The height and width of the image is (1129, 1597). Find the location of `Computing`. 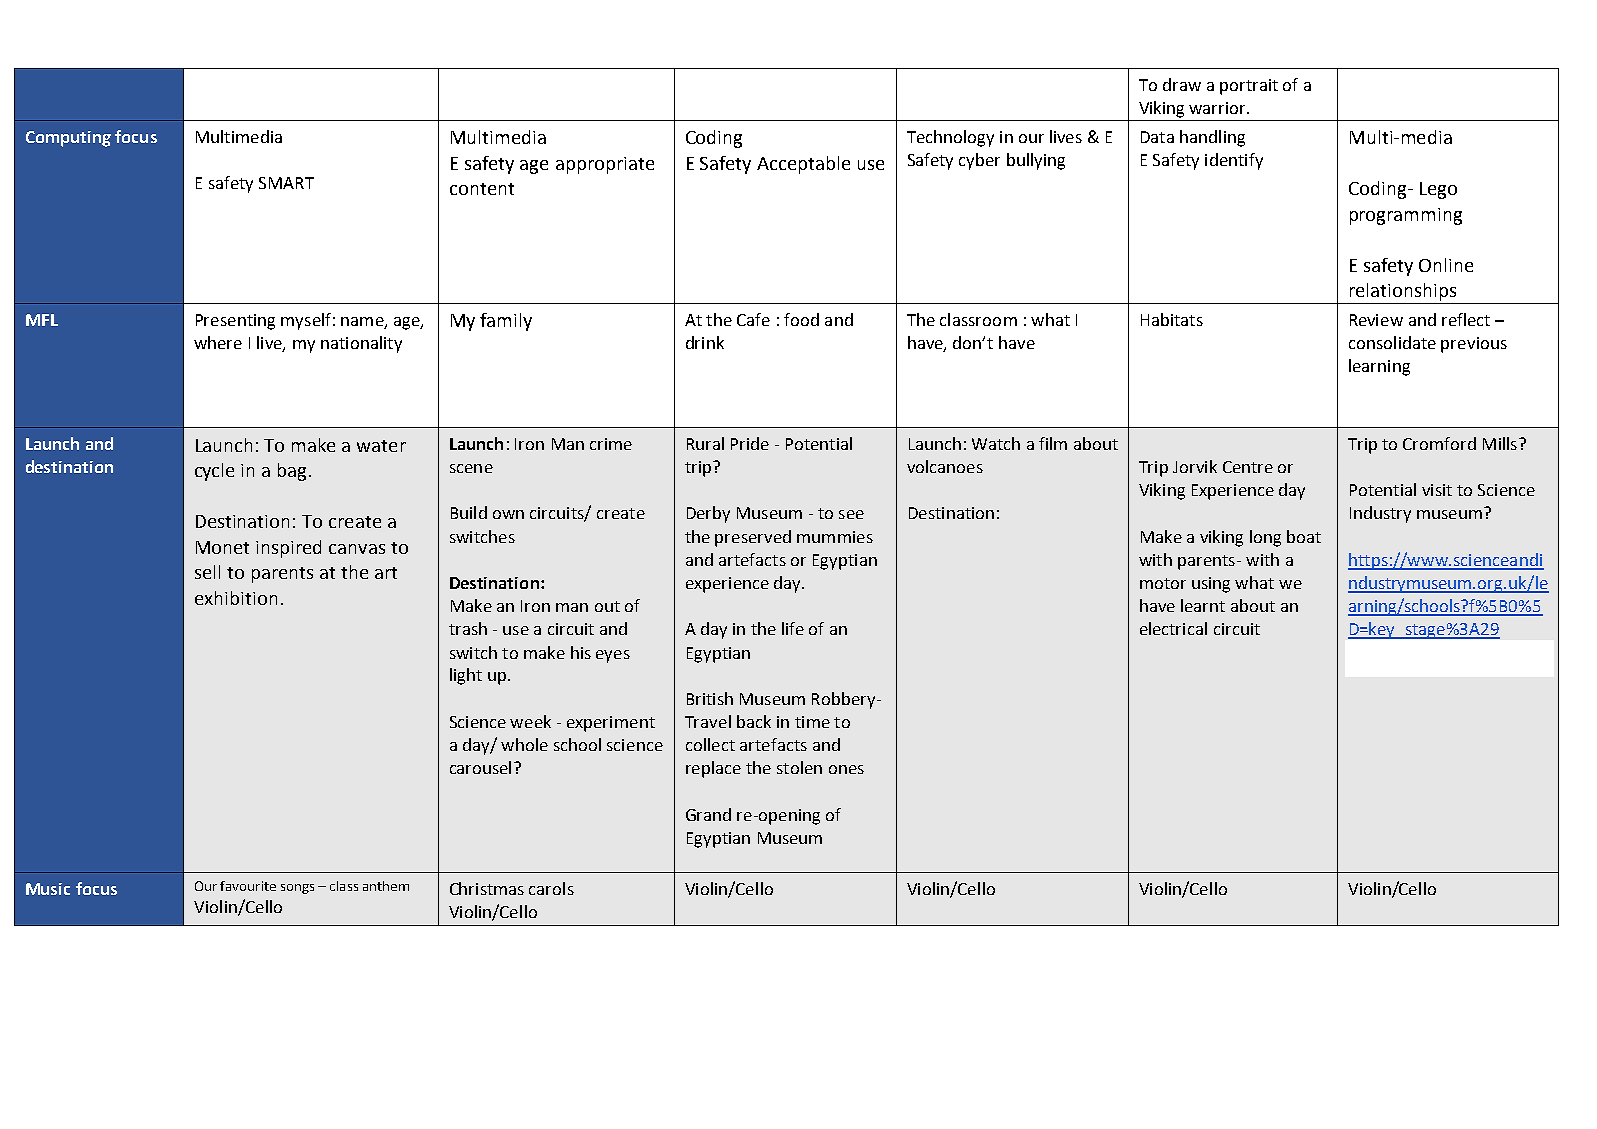

Computing is located at coordinates (68, 139).
